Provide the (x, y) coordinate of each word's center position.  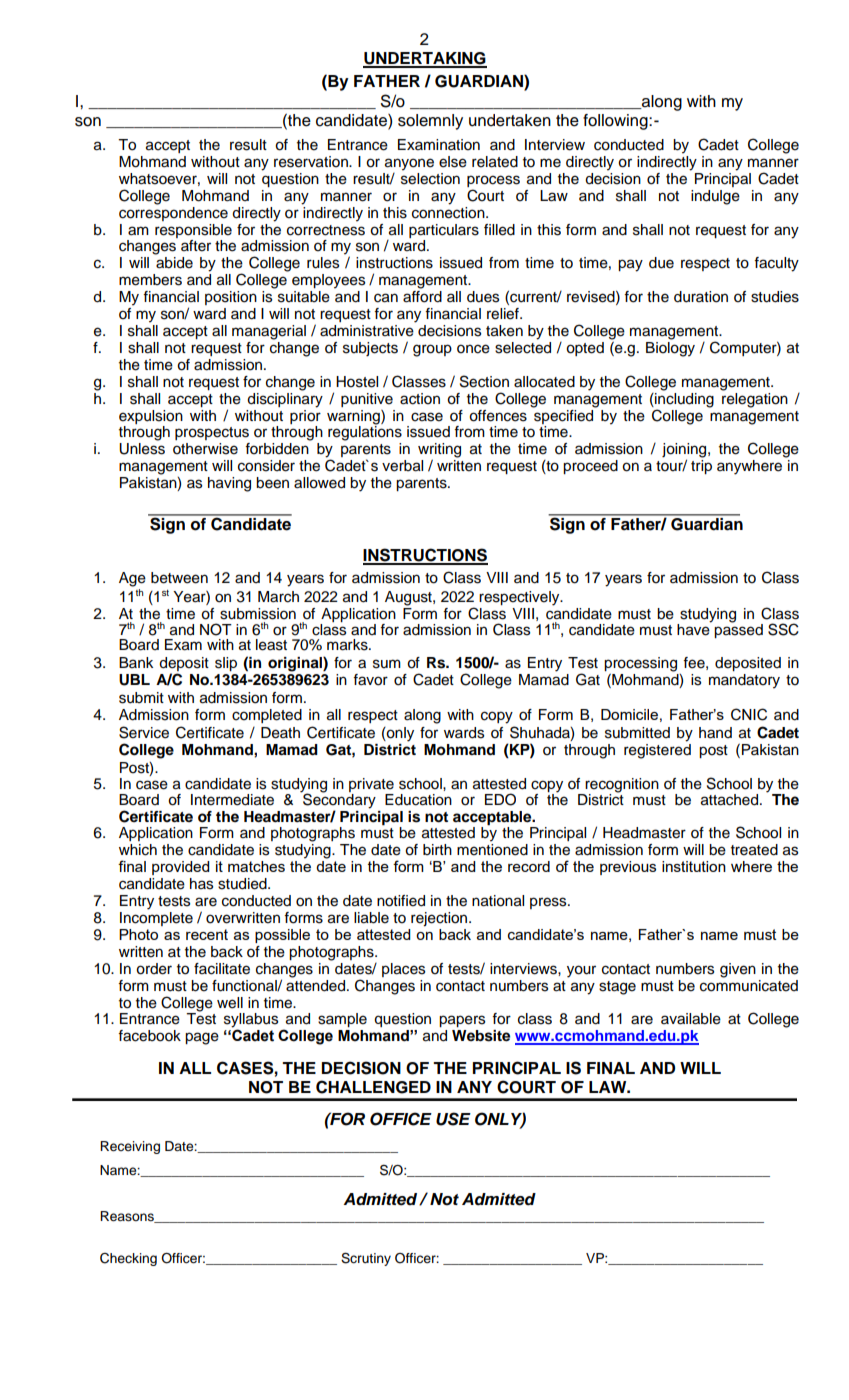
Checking (128, 1259)
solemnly (430, 122)
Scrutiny (366, 1259)
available (691, 1019)
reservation (312, 162)
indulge (715, 197)
